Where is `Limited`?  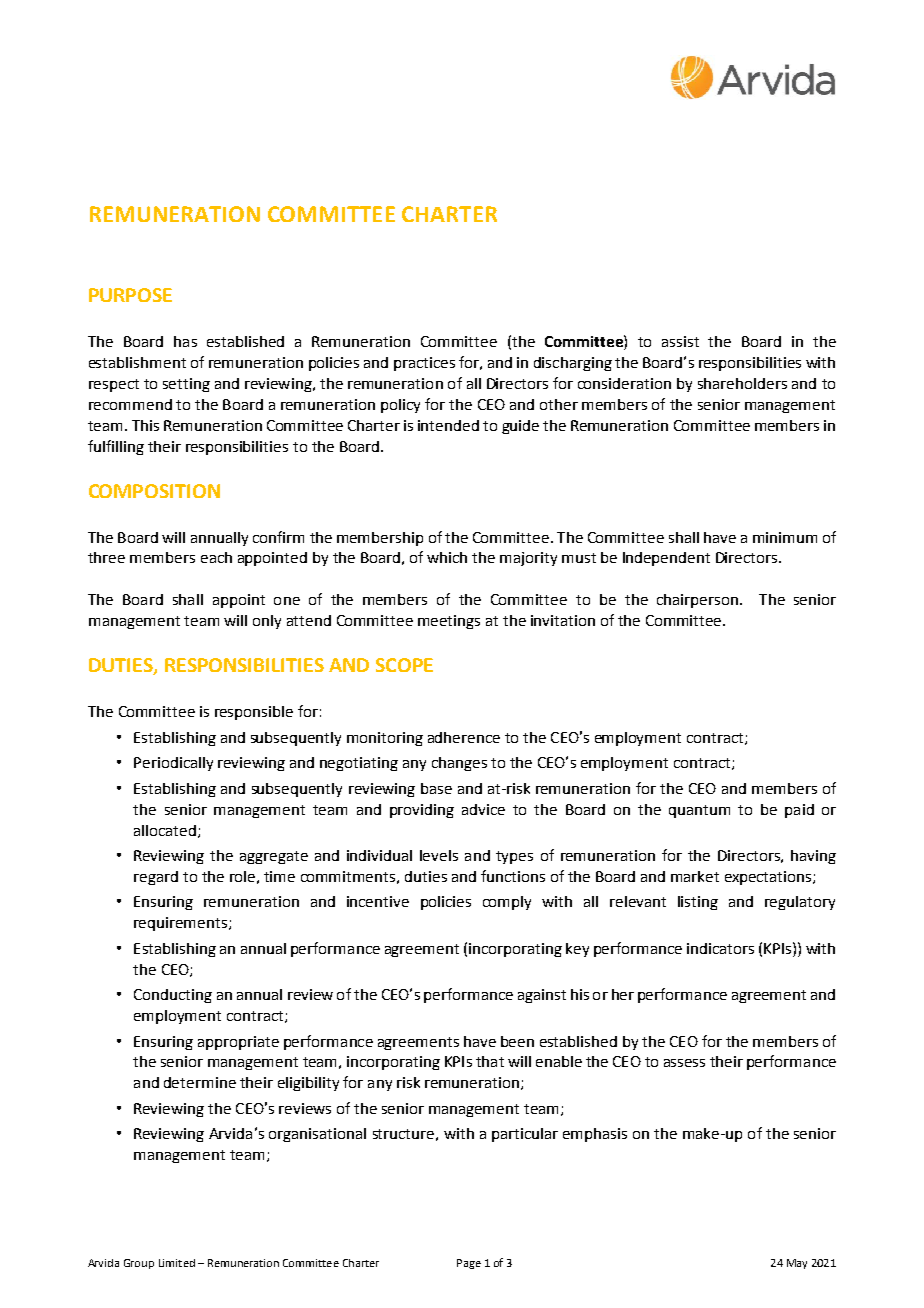 Limited is located at coordinates (177, 1263).
